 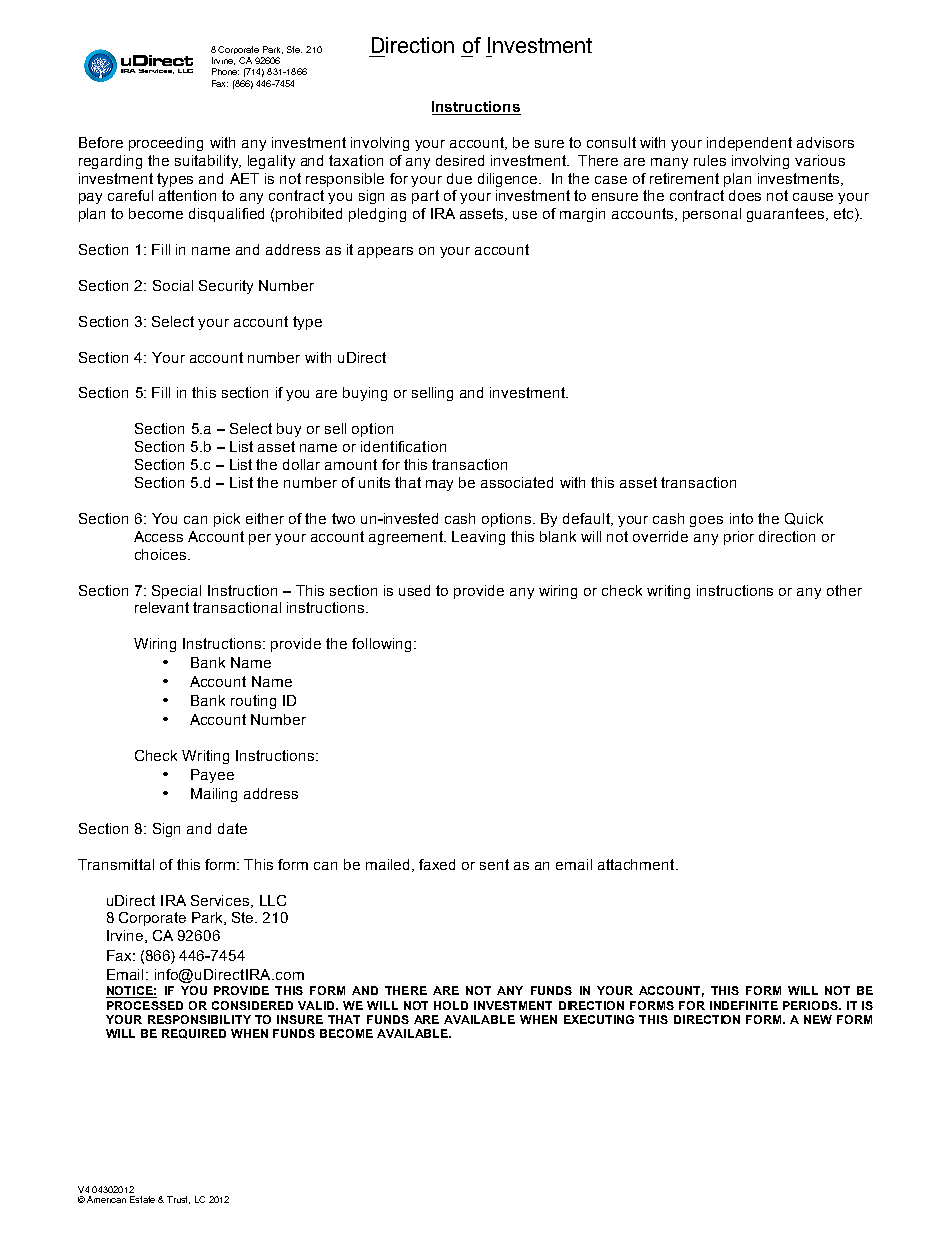 What do you see at coordinates (460, 160) in the screenshot?
I see `desired` at bounding box center [460, 160].
